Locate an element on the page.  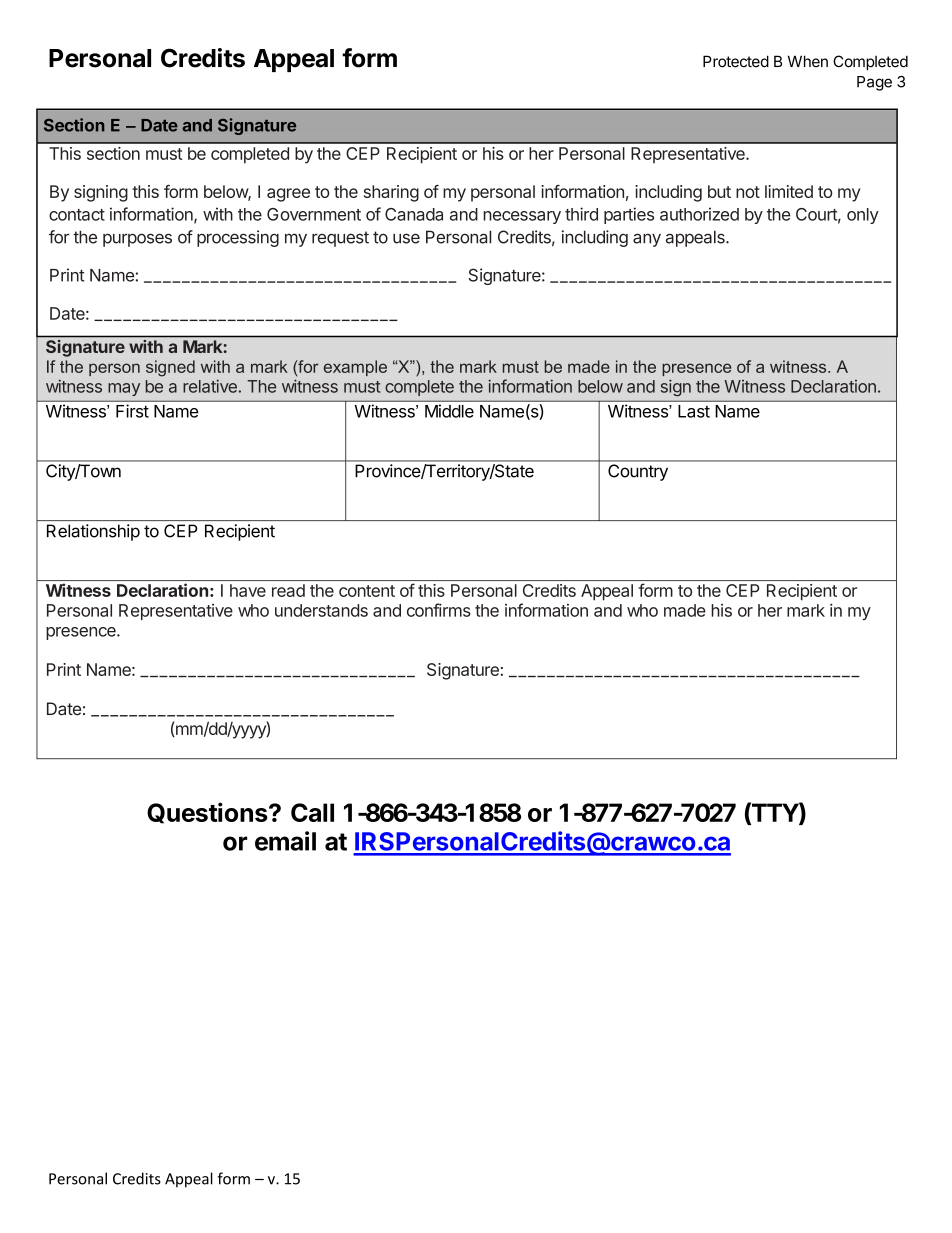
Questions is located at coordinates (208, 813).
